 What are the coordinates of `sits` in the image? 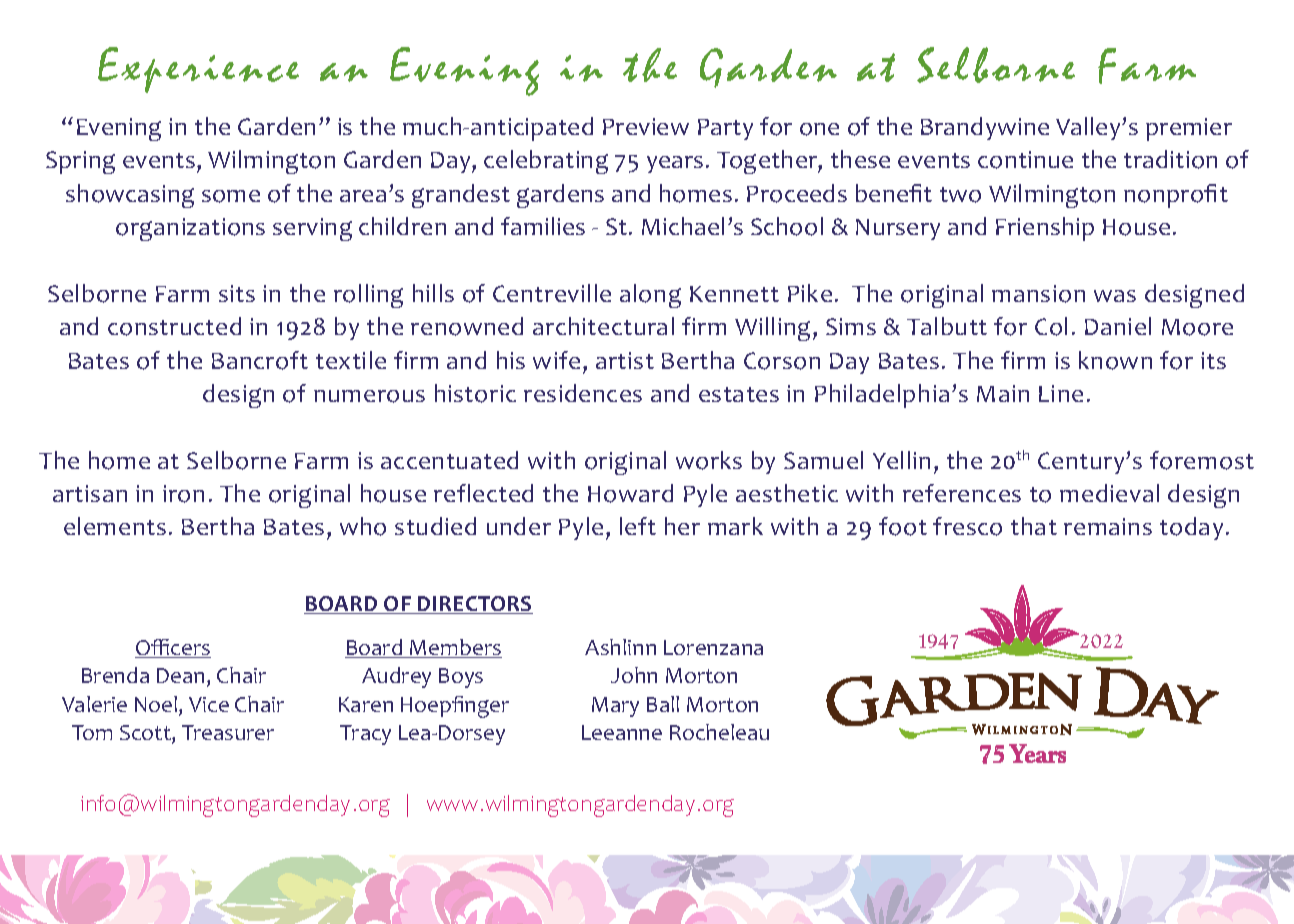 It's located at (237, 293).
